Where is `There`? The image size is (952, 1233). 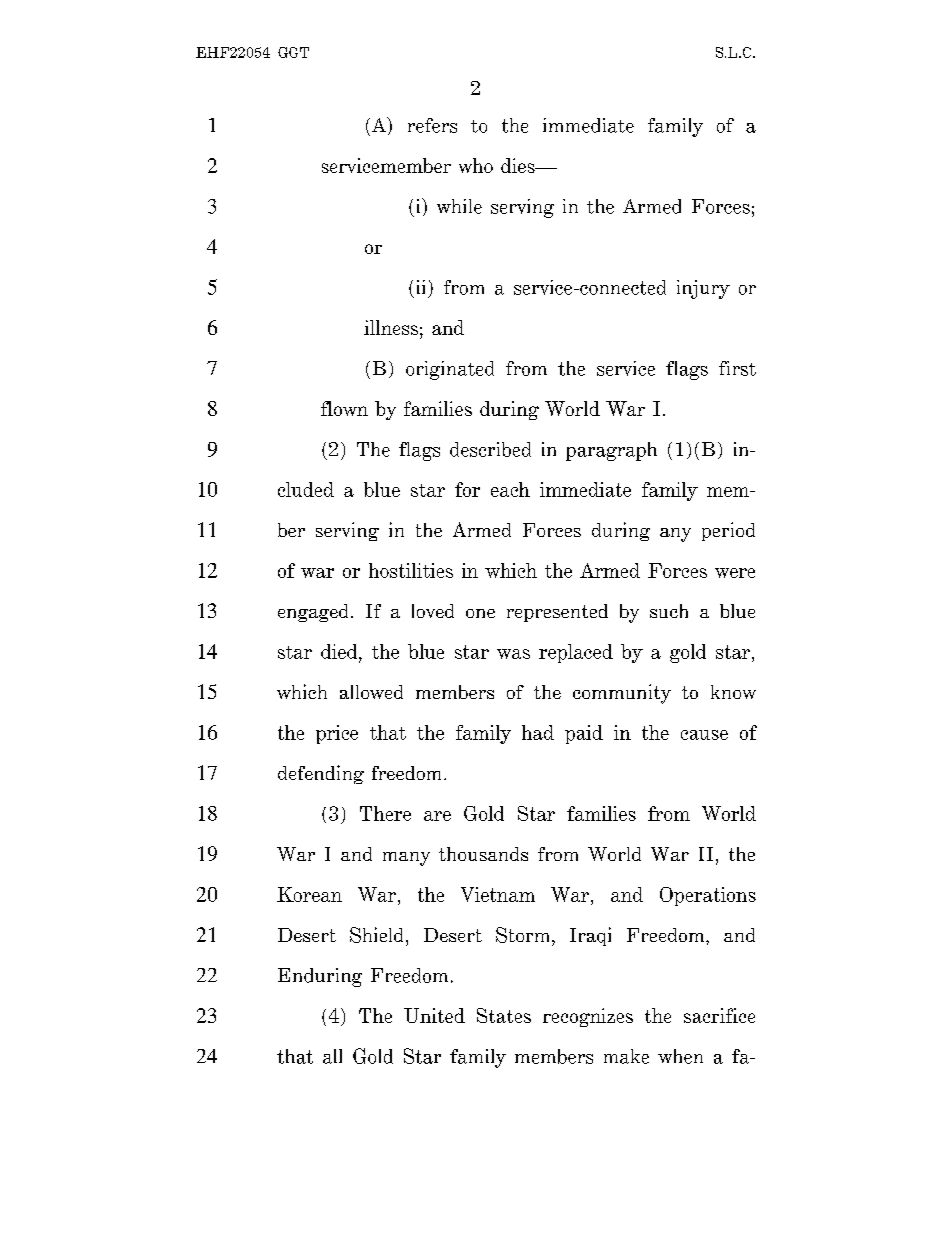
There is located at coordinates (385, 813).
